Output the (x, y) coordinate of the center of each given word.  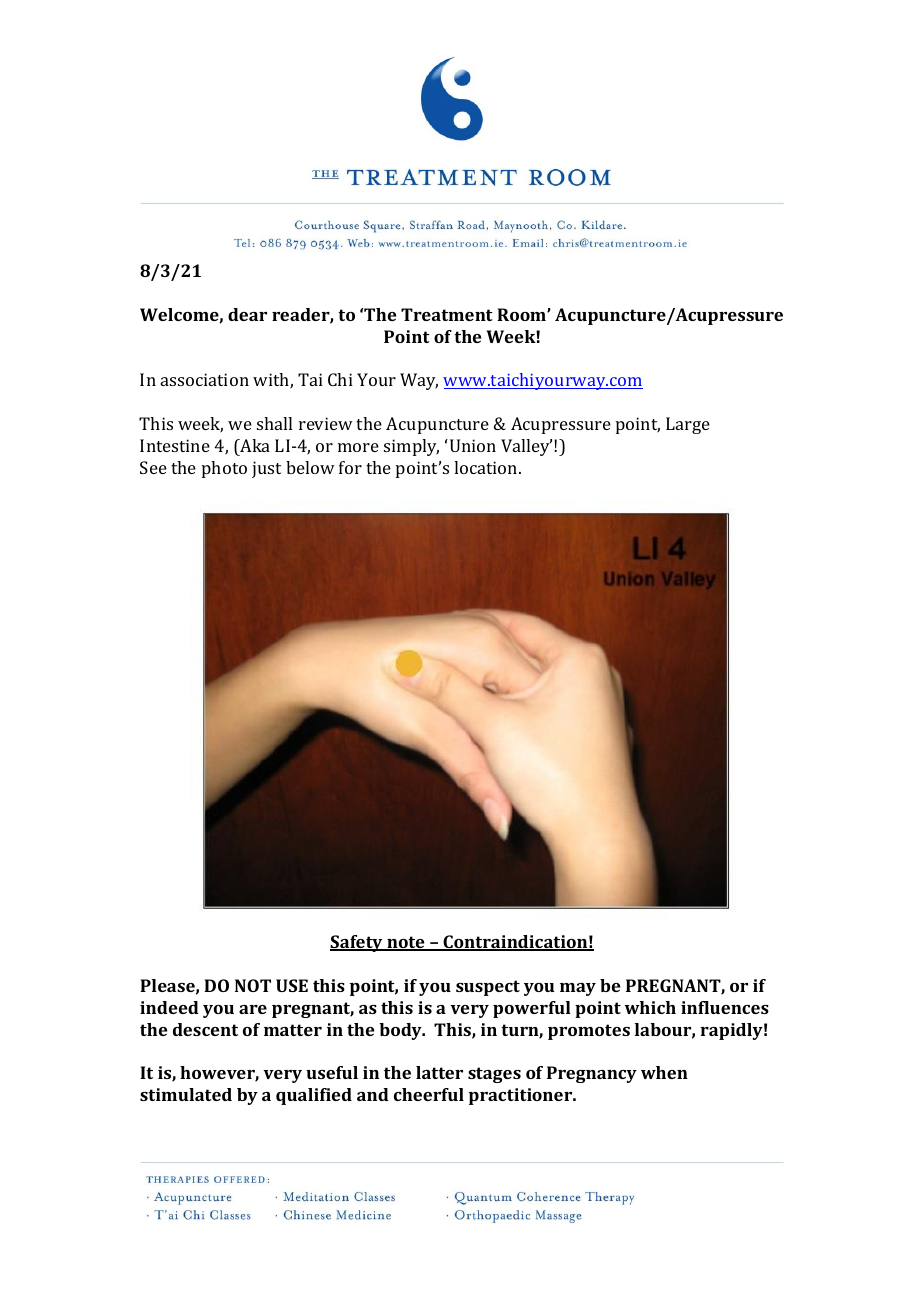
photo (224, 469)
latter (439, 1072)
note (406, 943)
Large (688, 425)
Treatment (447, 314)
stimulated (186, 1094)
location (487, 467)
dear (247, 314)
